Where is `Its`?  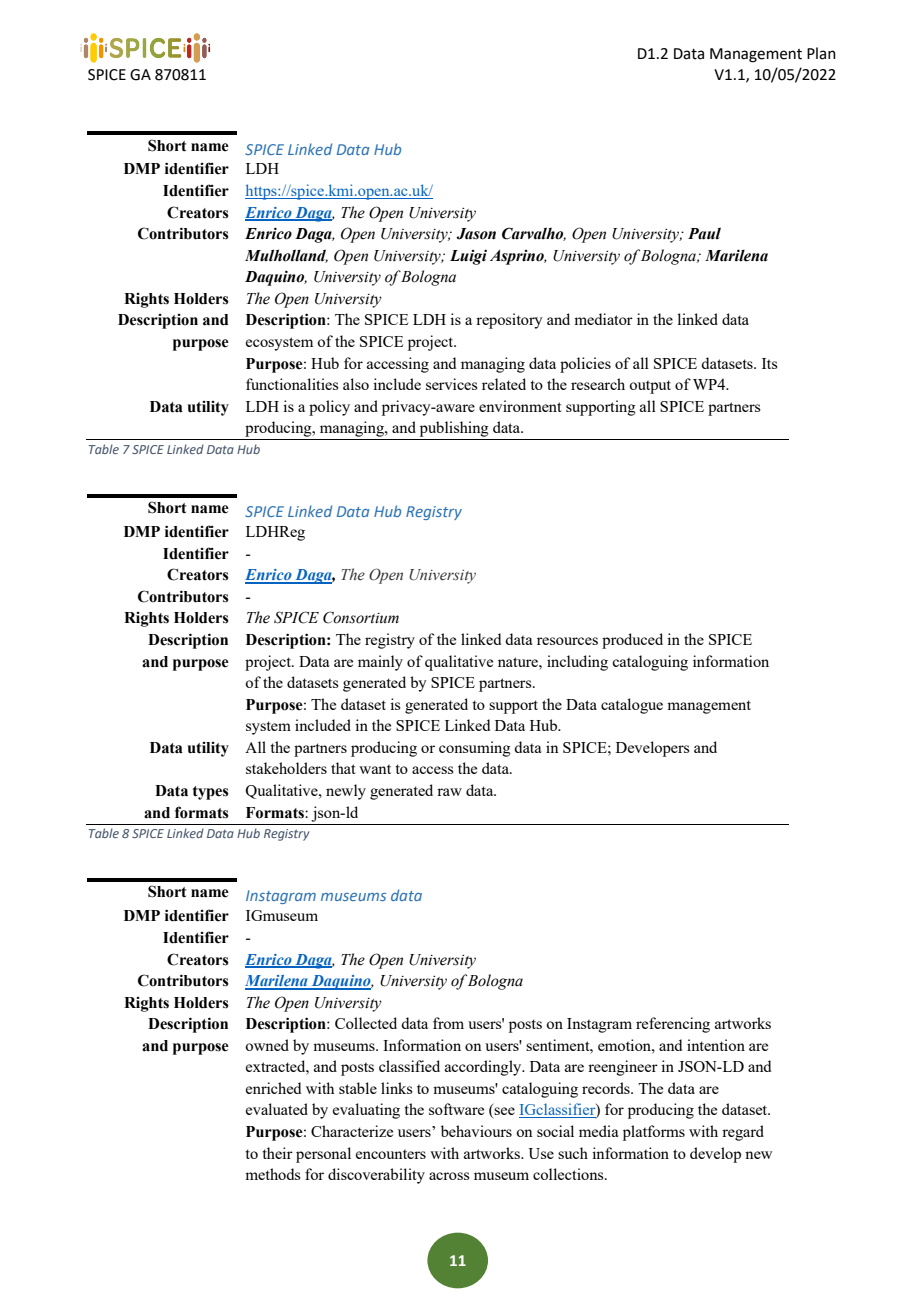 Its is located at coordinates (770, 363).
